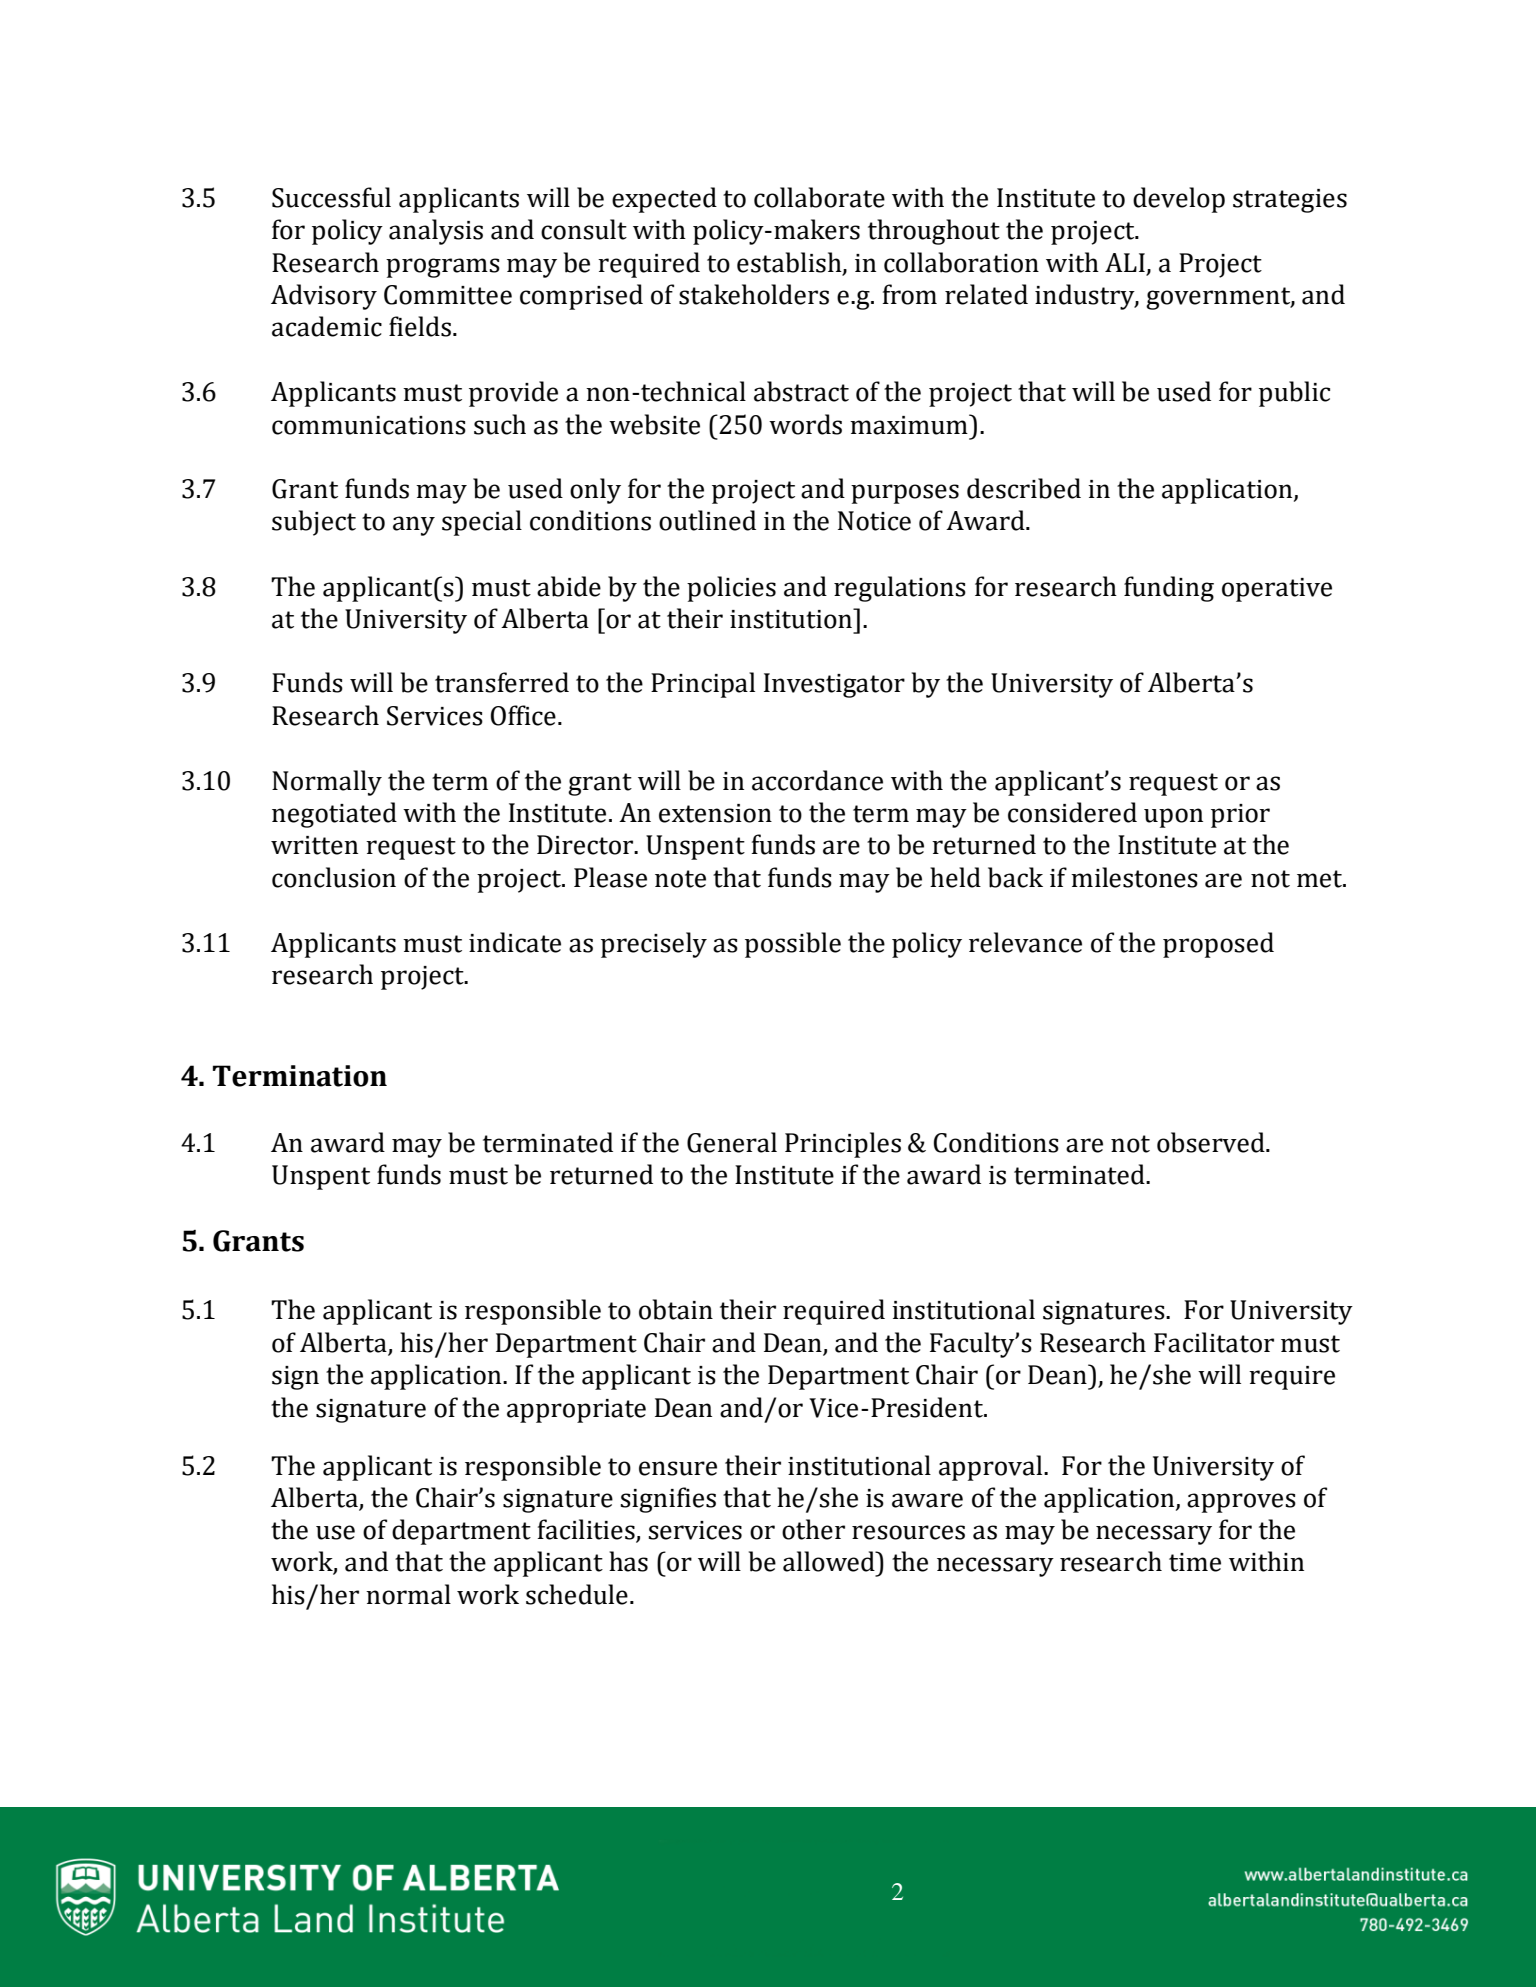  What do you see at coordinates (1195, 1562) in the page?
I see `time` at bounding box center [1195, 1562].
